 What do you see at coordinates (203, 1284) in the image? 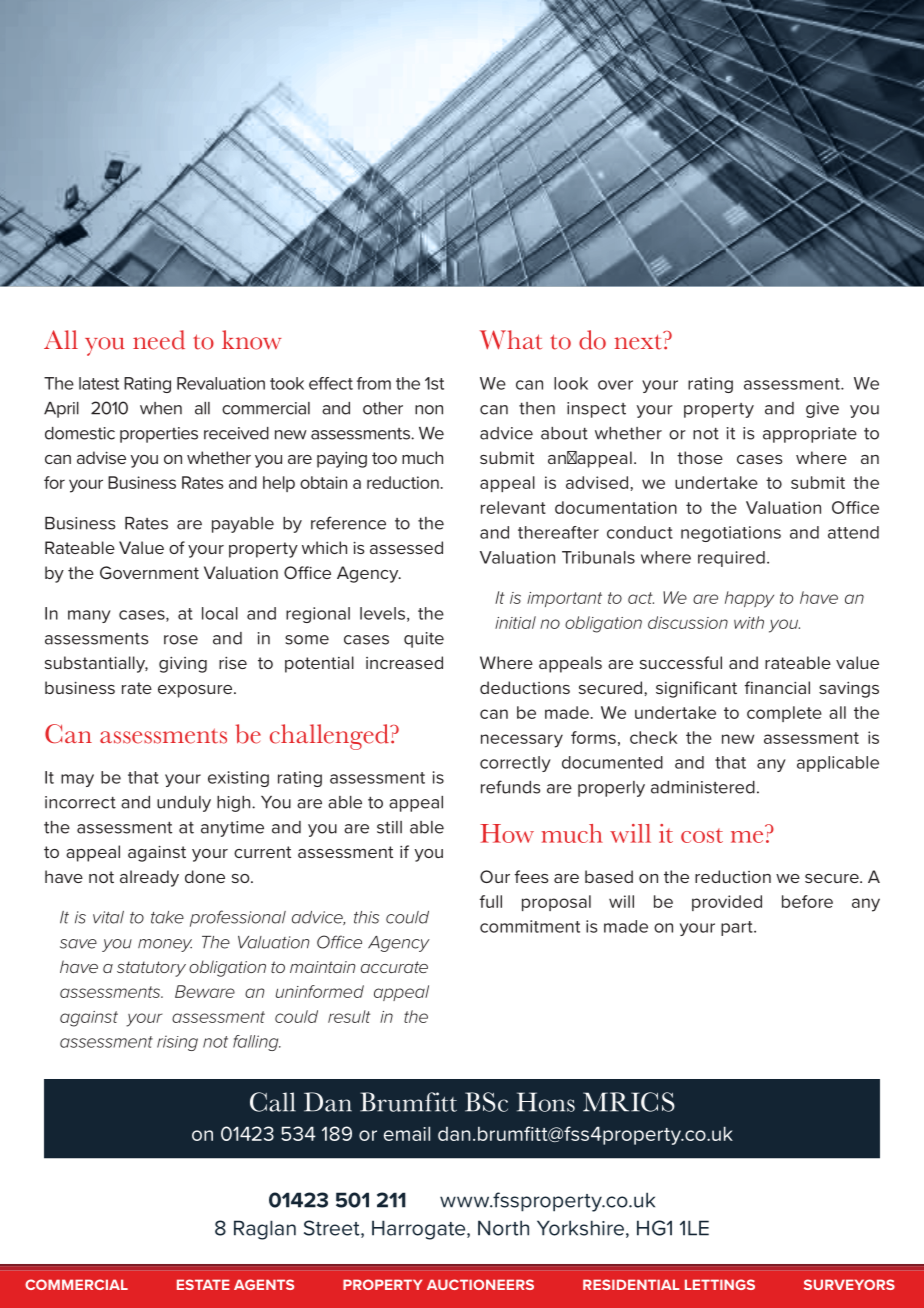
I see `ESTATE` at bounding box center [203, 1284].
